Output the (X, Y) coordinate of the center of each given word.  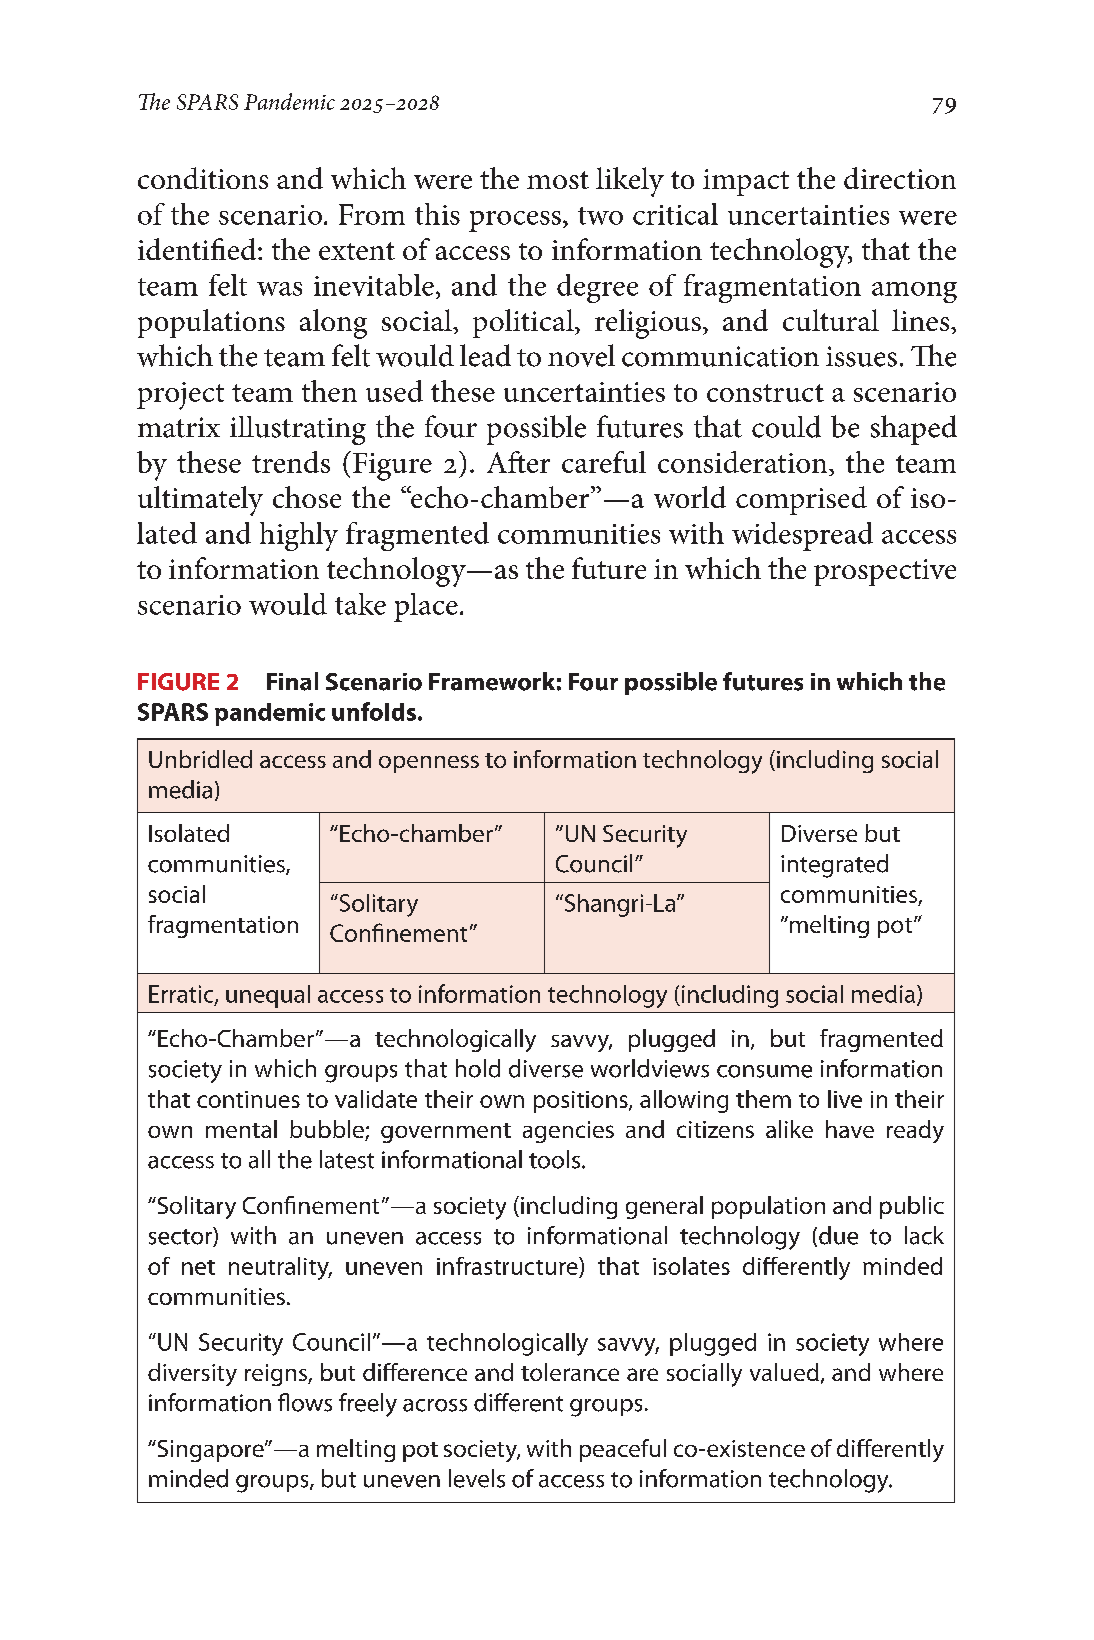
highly (299, 536)
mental (241, 1129)
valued (784, 1372)
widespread (802, 536)
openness (429, 764)
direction (900, 178)
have (850, 1129)
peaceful (623, 1450)
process (515, 221)
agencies (568, 1132)
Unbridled (200, 759)
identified (198, 249)
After (518, 462)
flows (305, 1402)
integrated (834, 866)
